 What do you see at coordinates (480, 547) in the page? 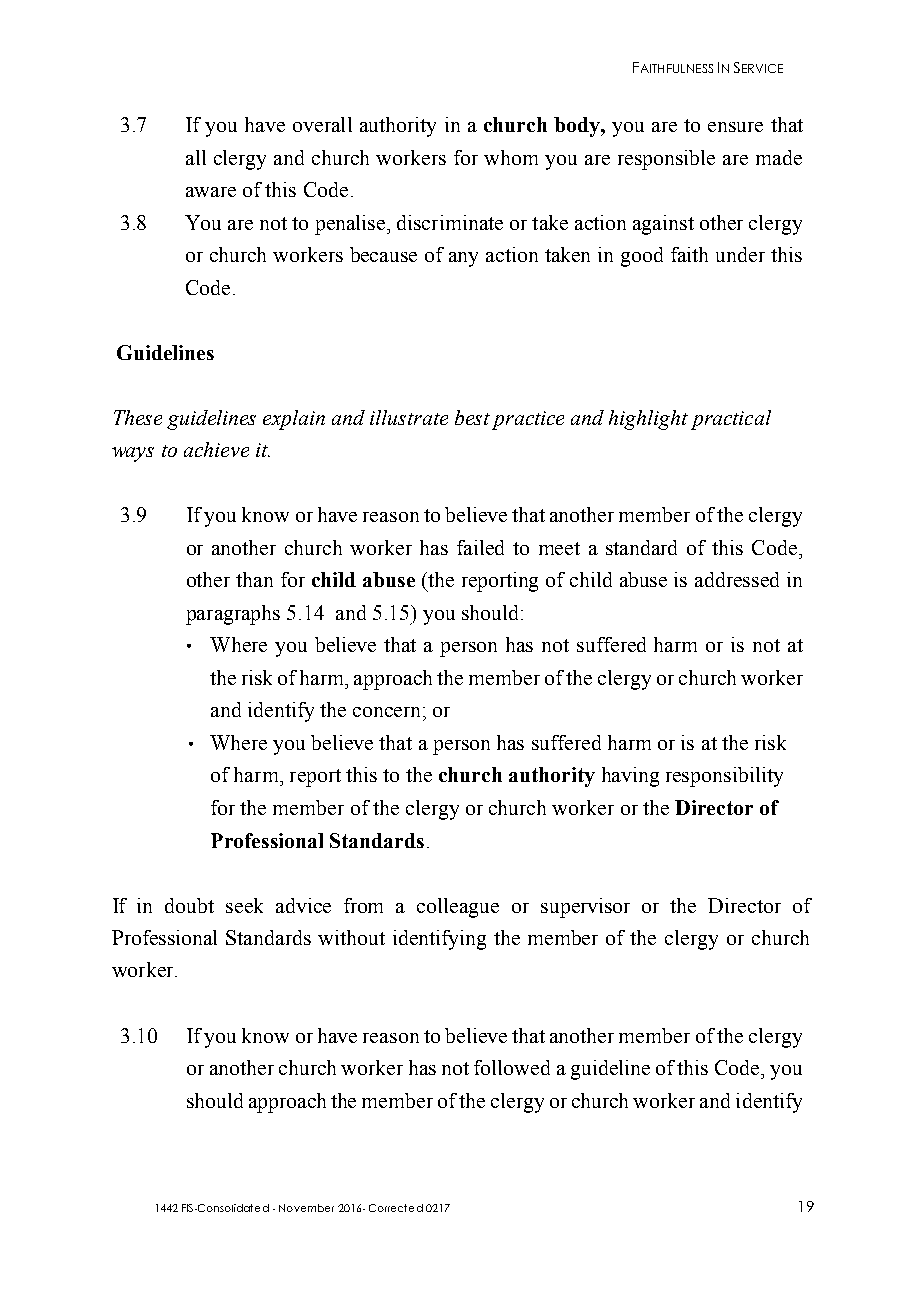
I see `failed` at bounding box center [480, 547].
